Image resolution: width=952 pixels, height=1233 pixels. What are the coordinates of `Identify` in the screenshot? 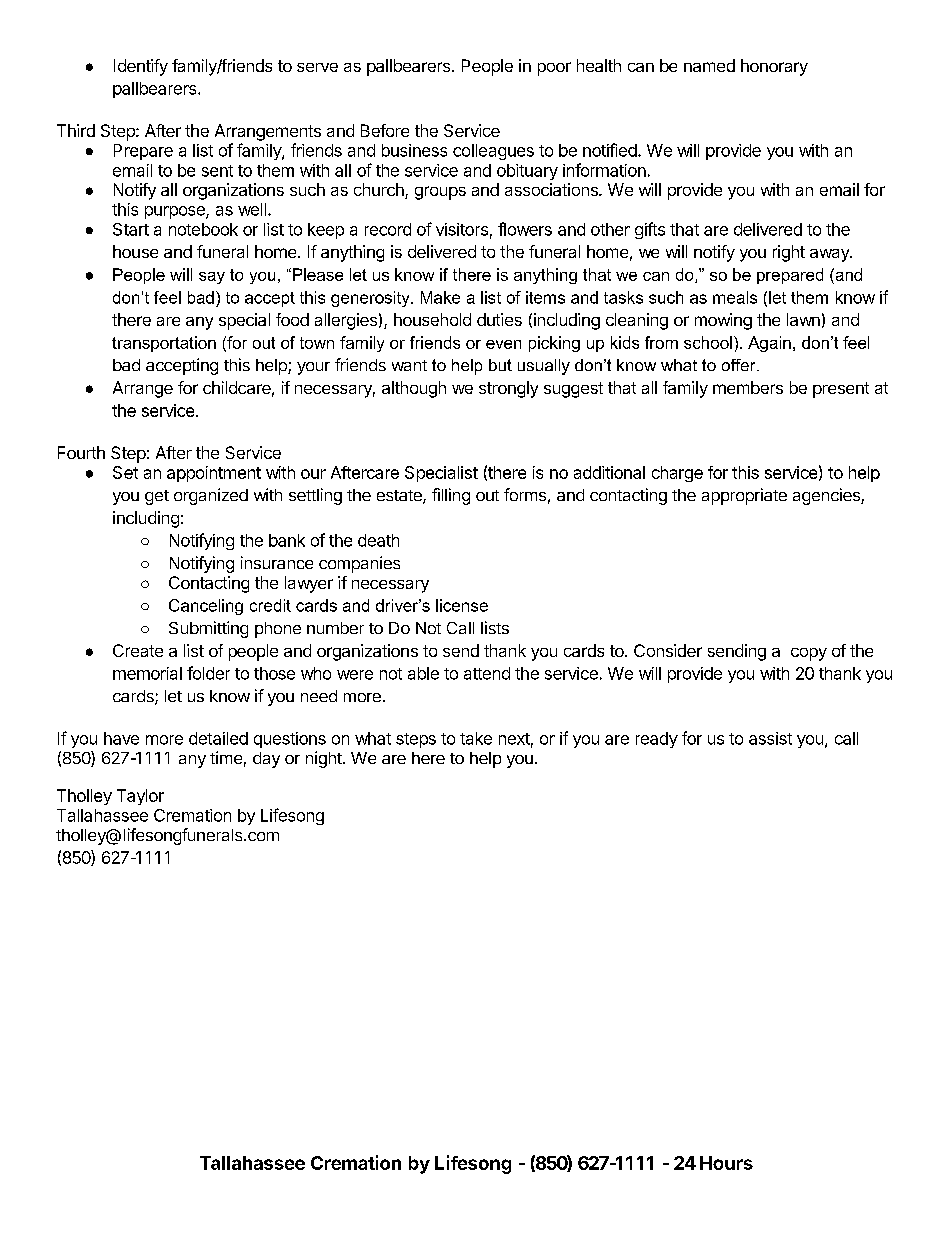 It's located at (141, 67).
